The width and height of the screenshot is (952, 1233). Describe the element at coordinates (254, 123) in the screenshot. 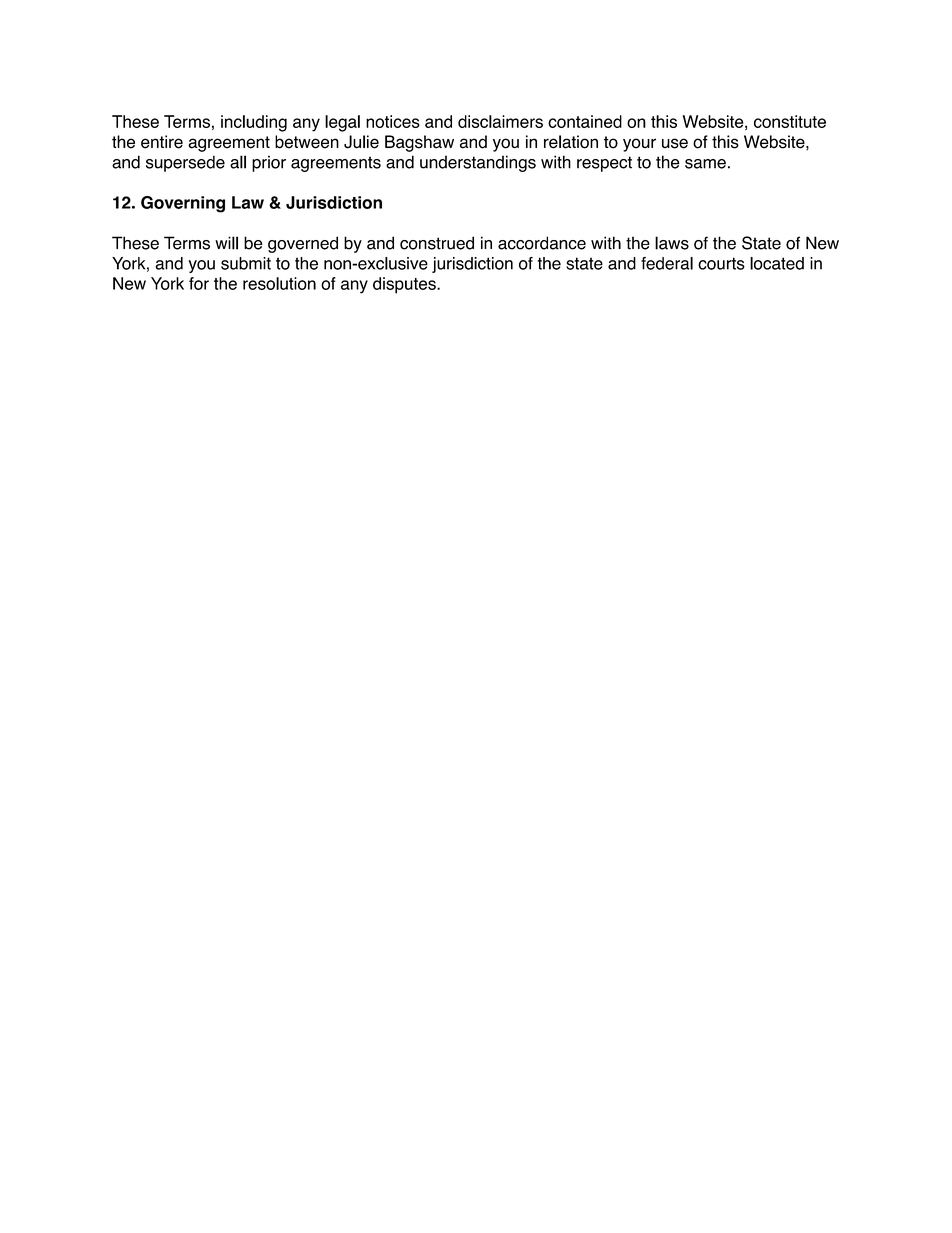

I see `including` at that location.
